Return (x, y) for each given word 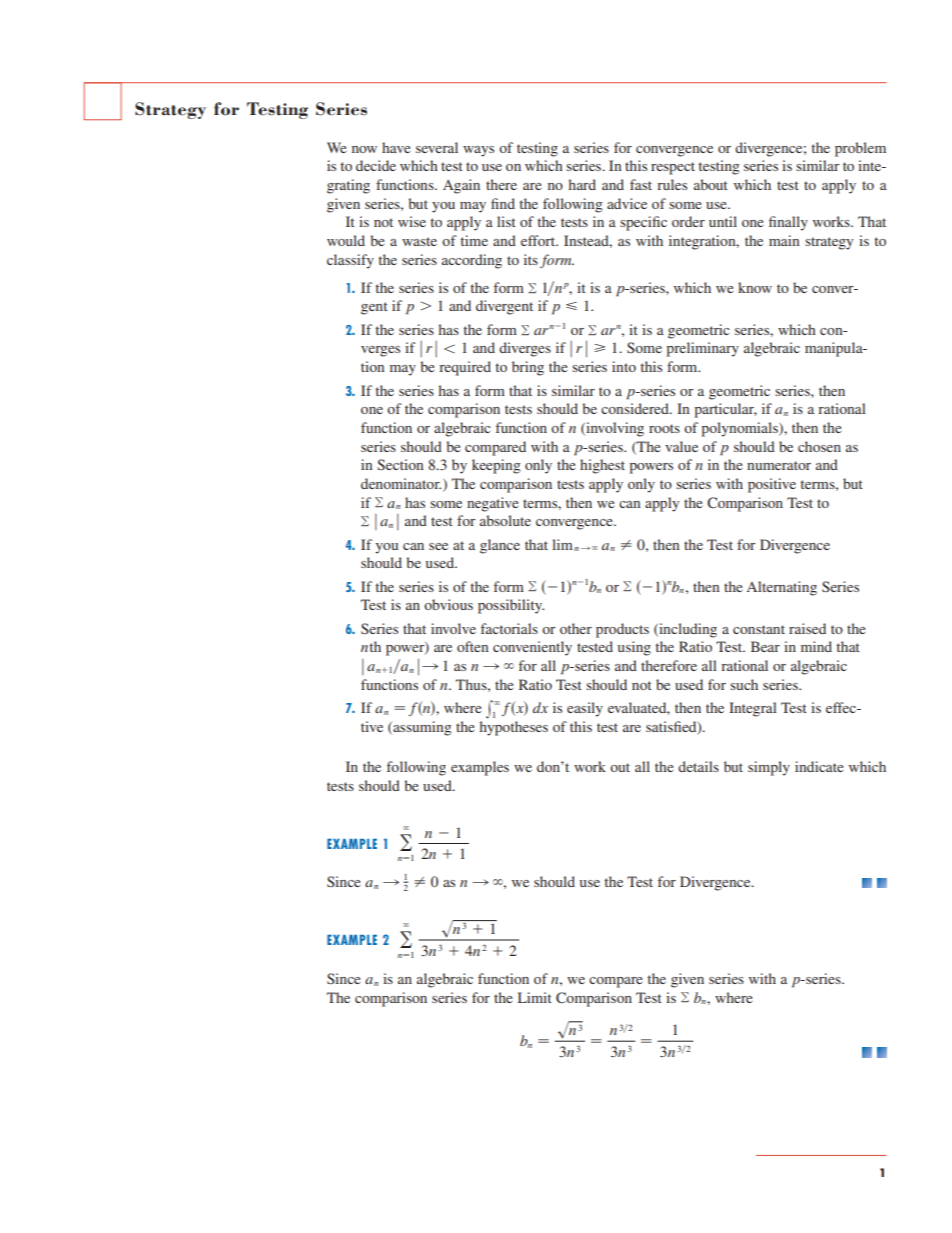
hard (582, 184)
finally (788, 223)
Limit (535, 997)
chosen (819, 446)
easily (585, 709)
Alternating (782, 588)
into (624, 366)
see (438, 546)
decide (376, 165)
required (465, 368)
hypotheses (514, 728)
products (622, 630)
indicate (819, 766)
